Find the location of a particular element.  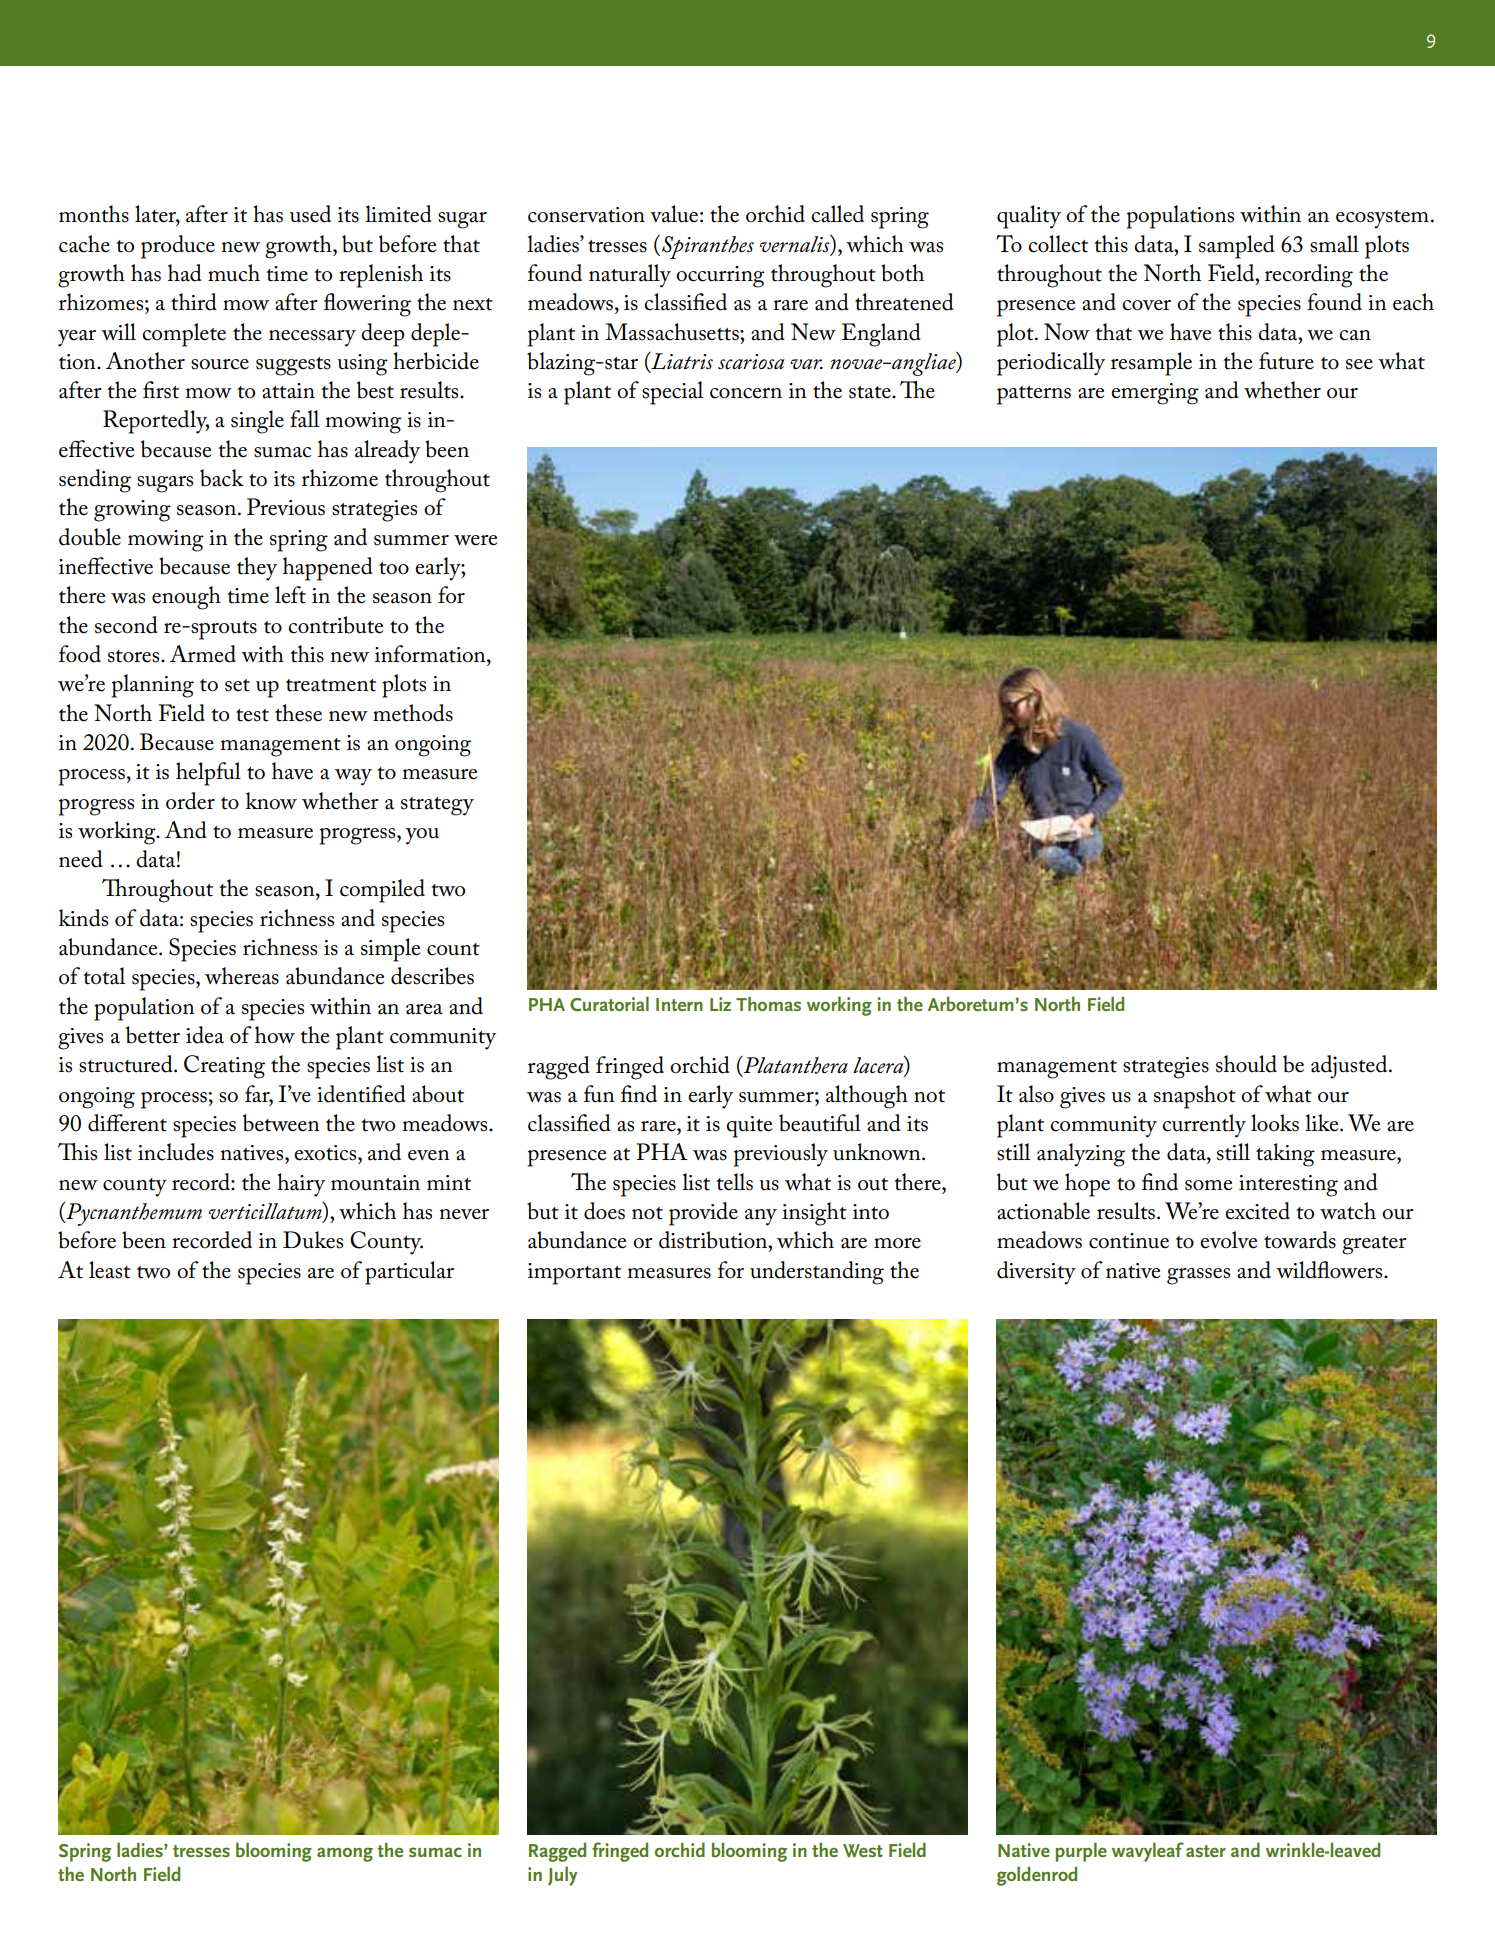

Liz is located at coordinates (720, 1004).
